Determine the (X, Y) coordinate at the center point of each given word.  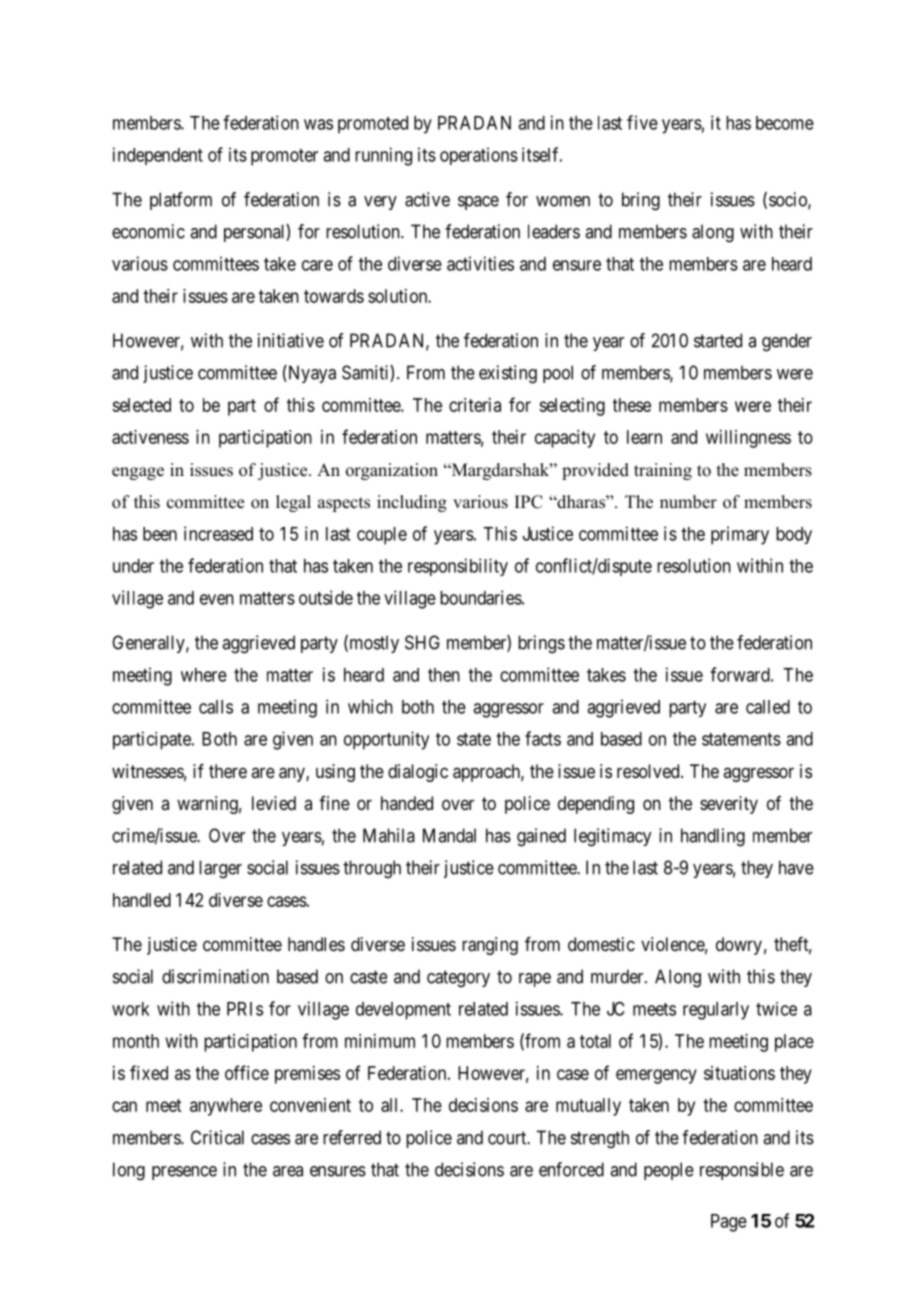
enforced (571, 1169)
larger (220, 869)
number (688, 502)
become (785, 123)
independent (158, 156)
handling (713, 837)
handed (407, 803)
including (412, 503)
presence (184, 1173)
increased (218, 533)
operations (479, 156)
